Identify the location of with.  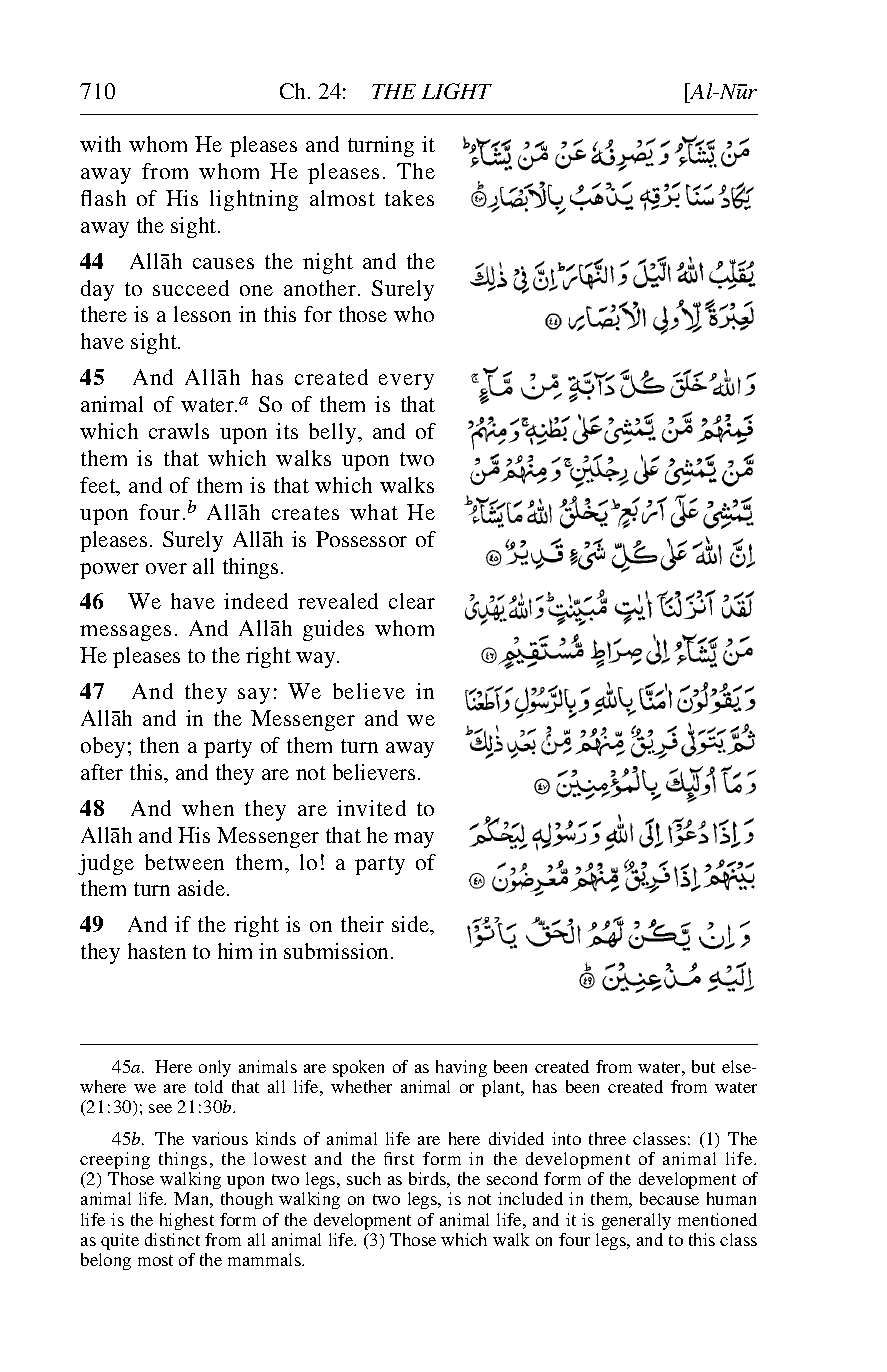
(100, 144).
